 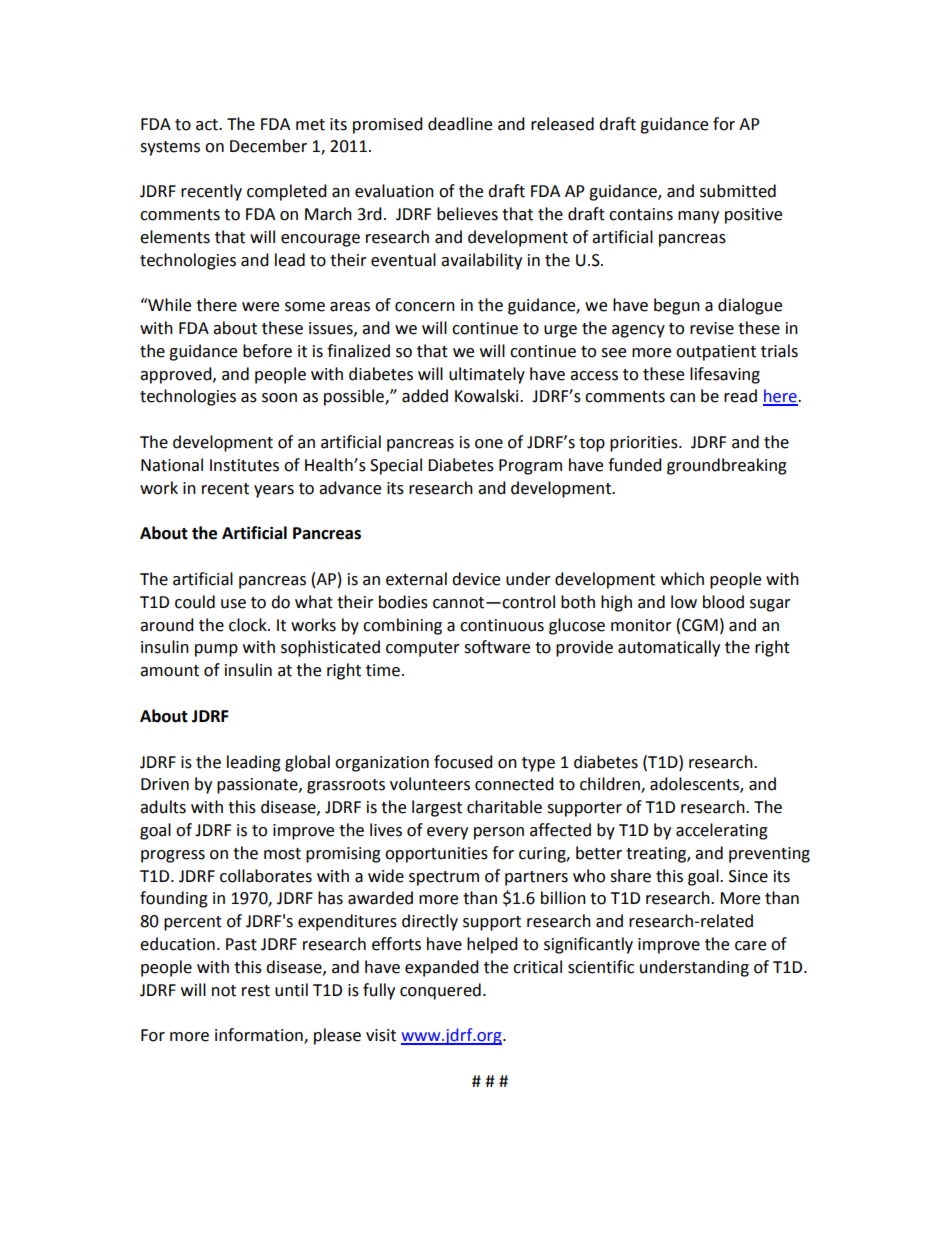 I want to click on December, so click(x=268, y=146).
